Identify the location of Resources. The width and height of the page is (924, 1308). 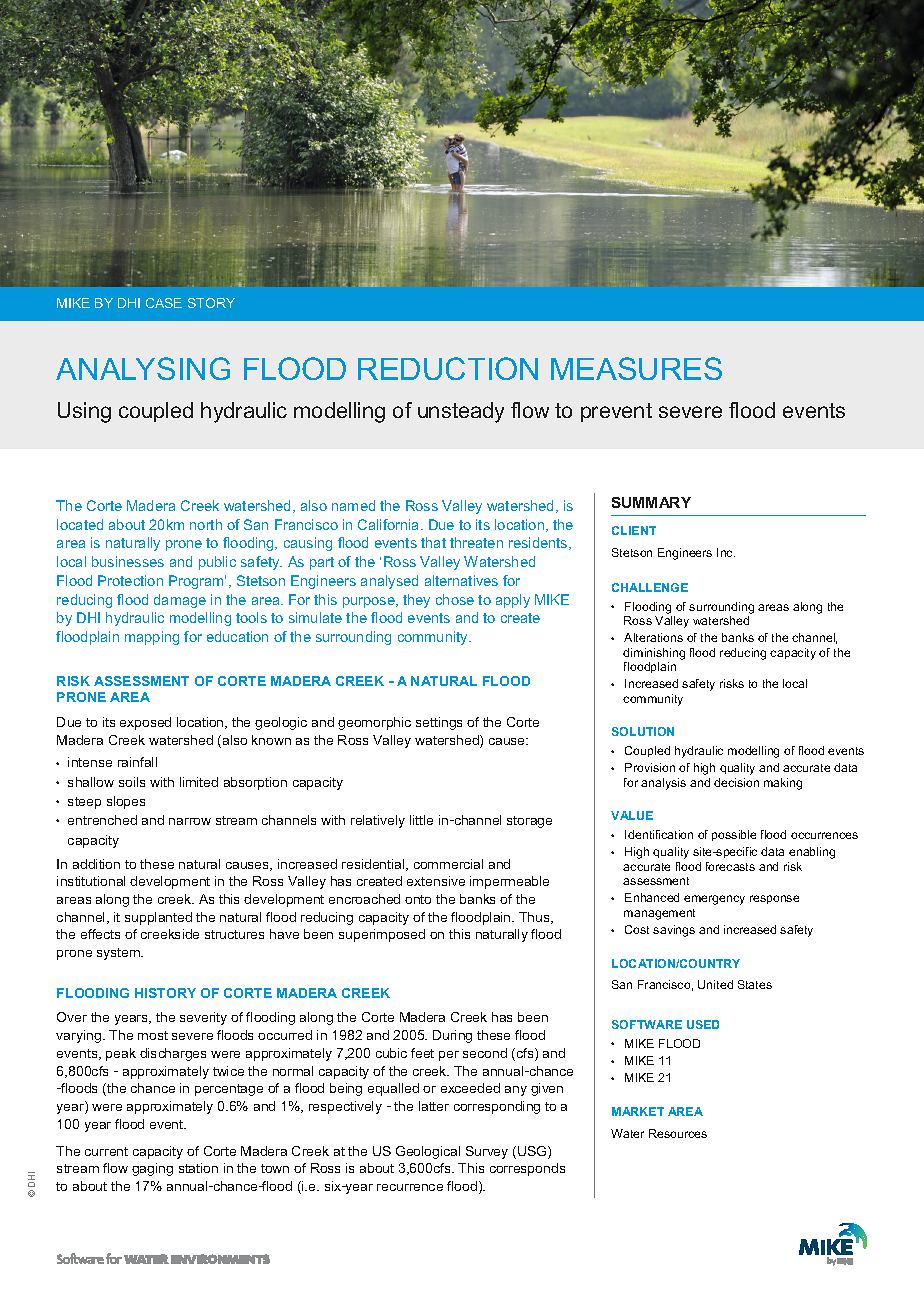
(678, 1133).
